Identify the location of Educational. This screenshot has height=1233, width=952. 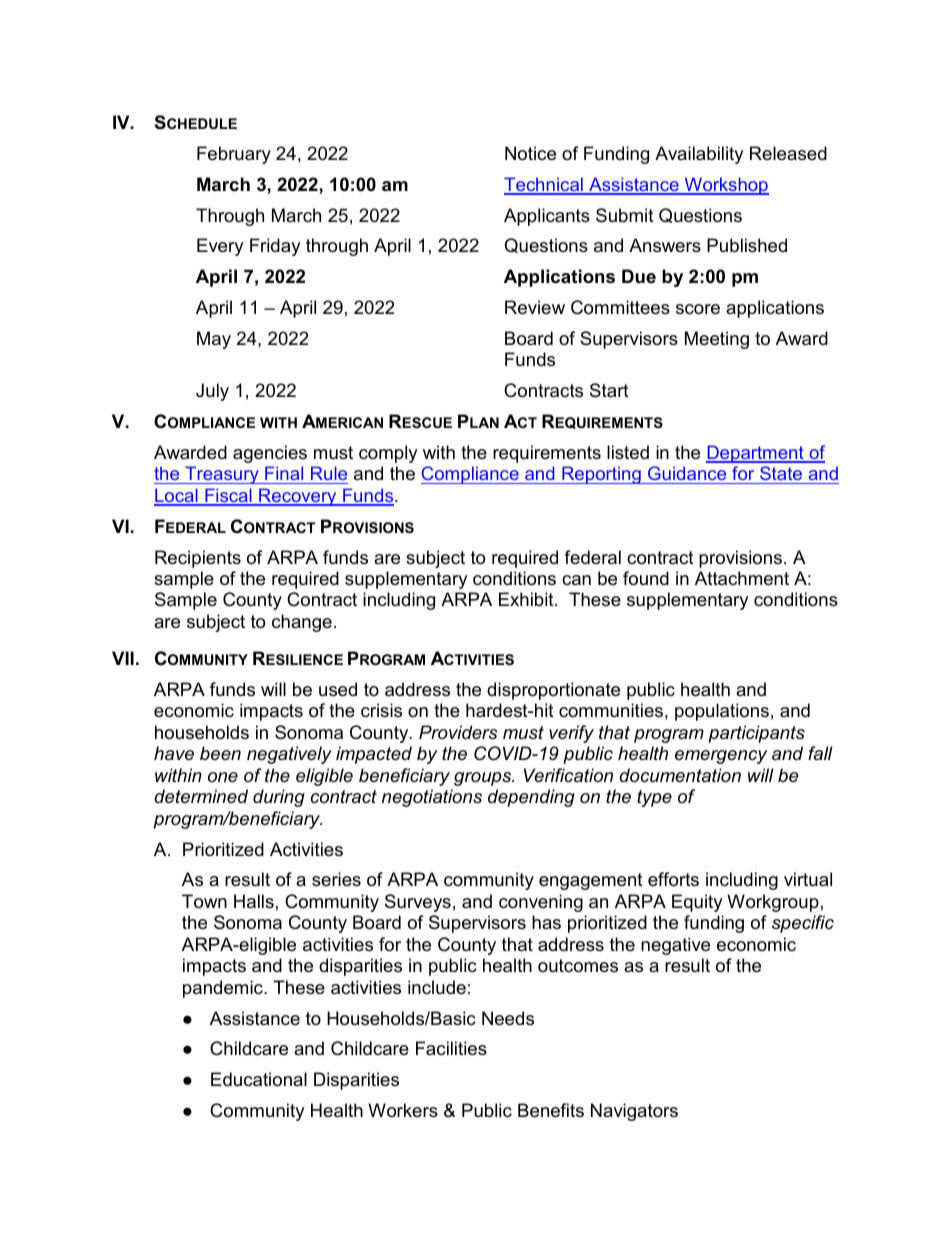
(259, 1079).
